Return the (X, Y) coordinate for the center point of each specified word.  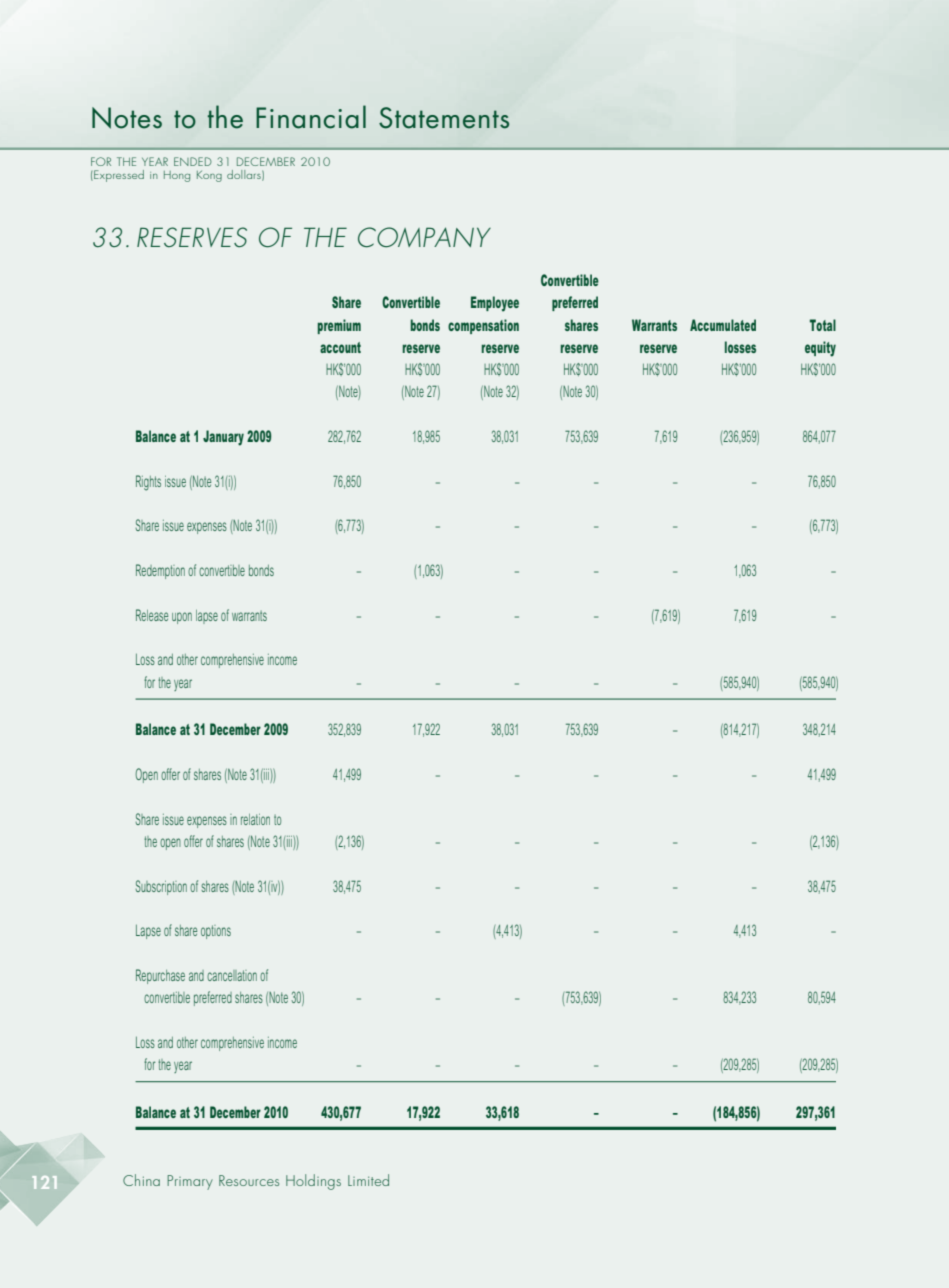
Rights (148, 483)
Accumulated (723, 325)
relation (255, 819)
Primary (190, 1182)
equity (820, 349)
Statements (444, 118)
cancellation (232, 975)
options (216, 932)
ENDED (193, 161)
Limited (368, 1180)
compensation (483, 326)
